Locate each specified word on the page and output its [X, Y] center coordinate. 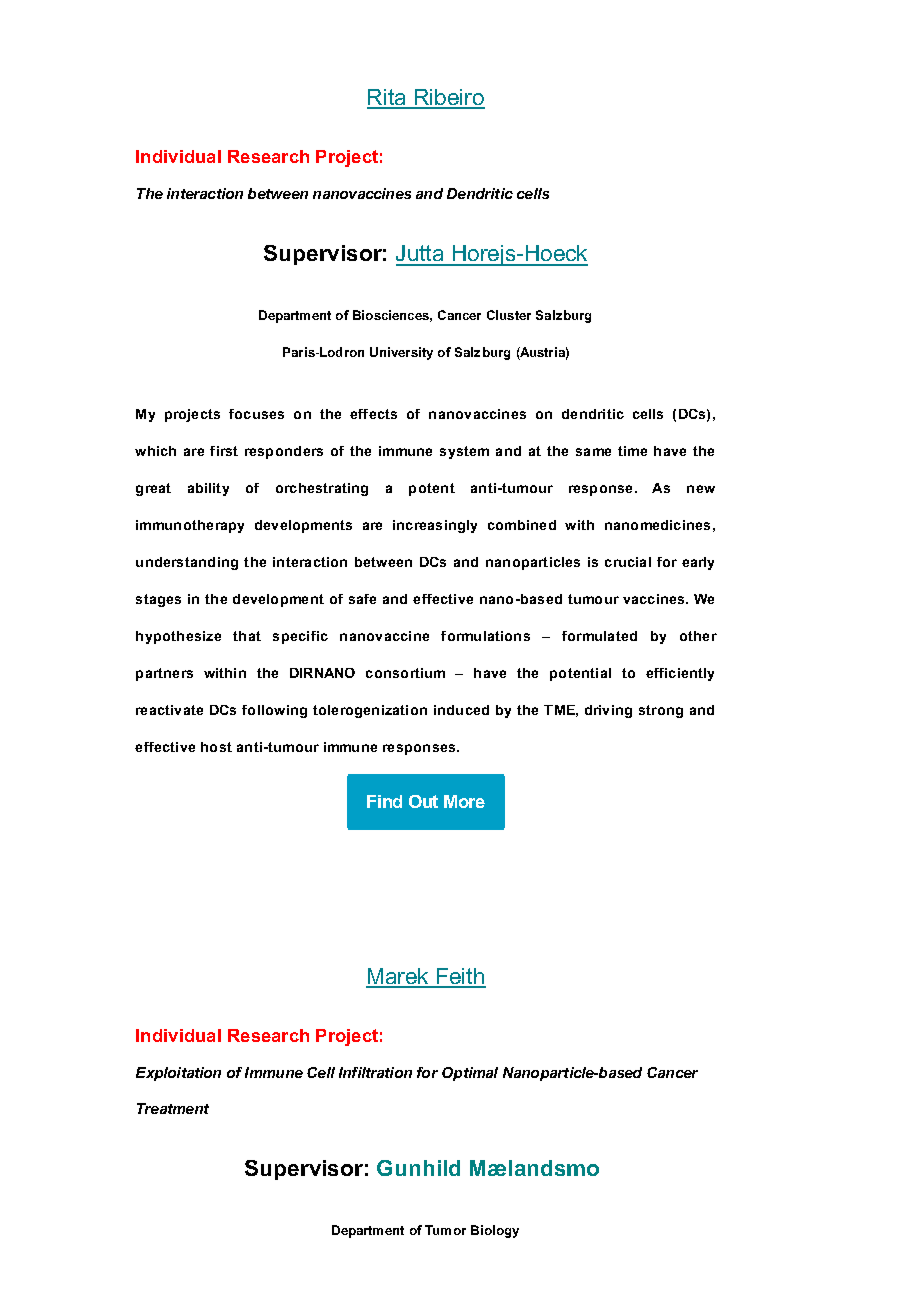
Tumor [445, 1230]
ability [208, 489]
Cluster [509, 315]
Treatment [173, 1108]
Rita [388, 98]
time [632, 451]
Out [423, 801]
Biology [495, 1231]
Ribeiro [449, 98]
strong [661, 711]
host [216, 747]
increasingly [435, 526]
